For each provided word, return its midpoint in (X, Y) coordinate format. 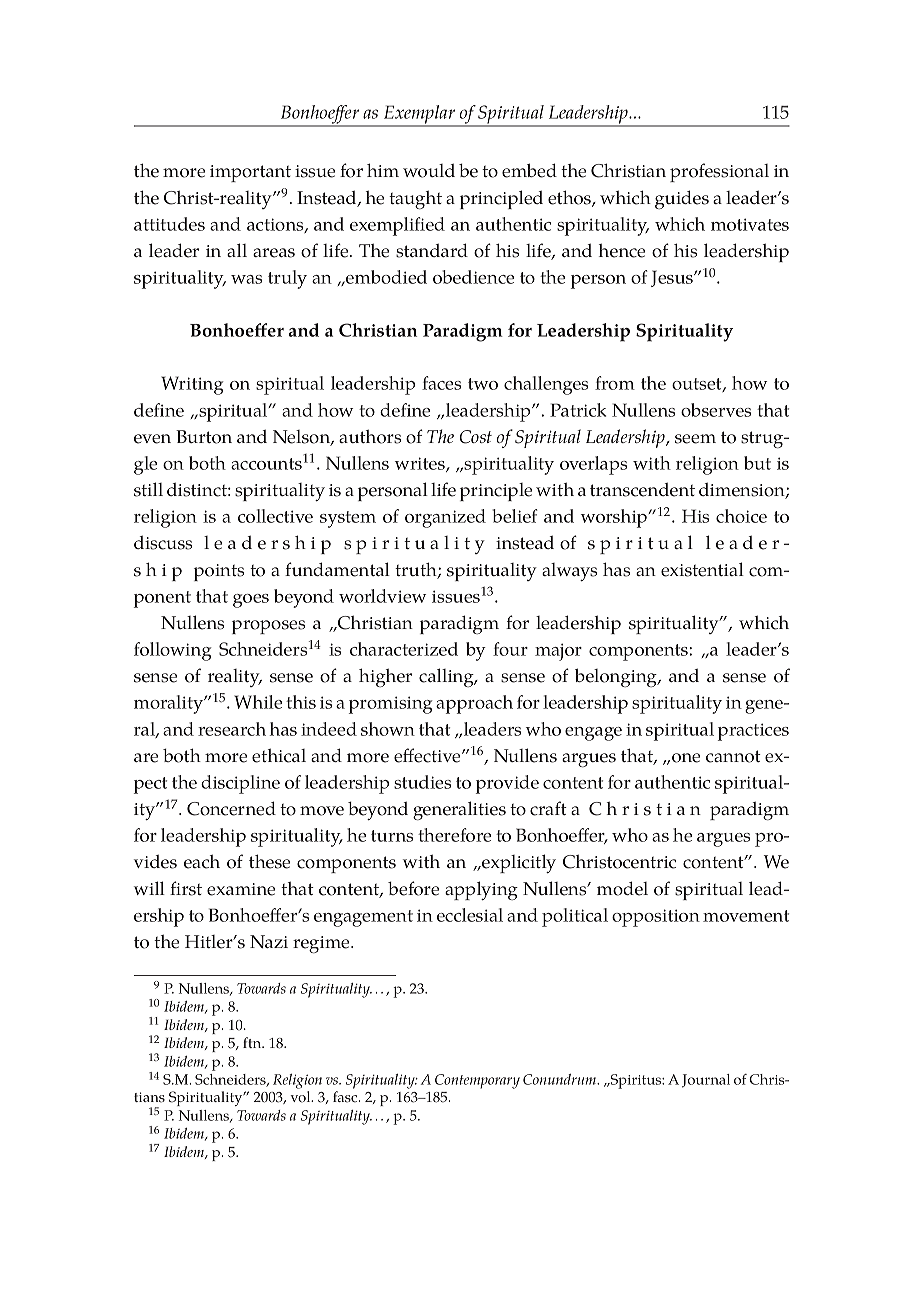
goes (251, 601)
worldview (382, 596)
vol (301, 1097)
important (250, 173)
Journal (706, 1081)
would (429, 171)
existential (702, 569)
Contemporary (477, 1081)
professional (719, 172)
